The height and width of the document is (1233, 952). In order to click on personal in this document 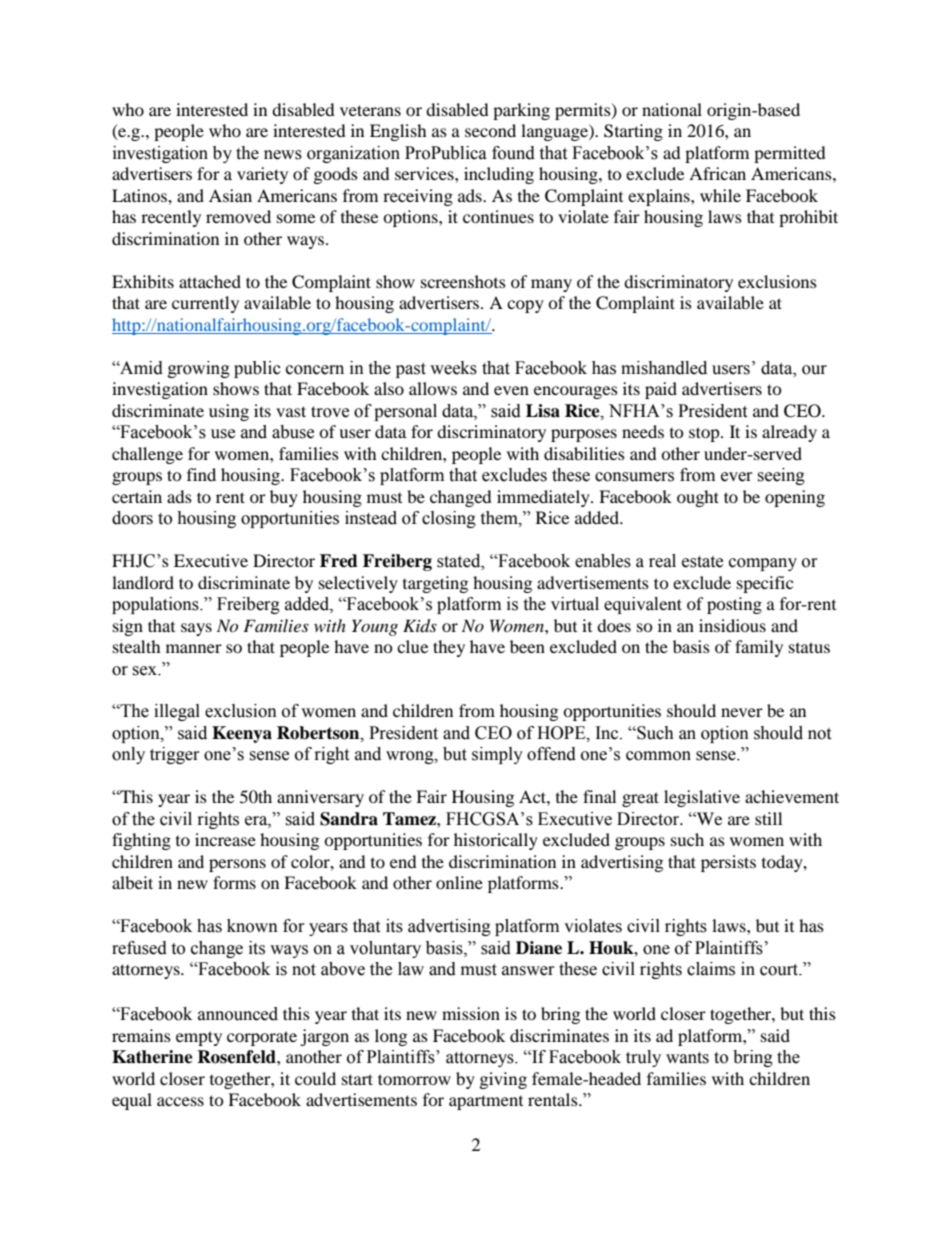, I will do `click(405, 412)`.
